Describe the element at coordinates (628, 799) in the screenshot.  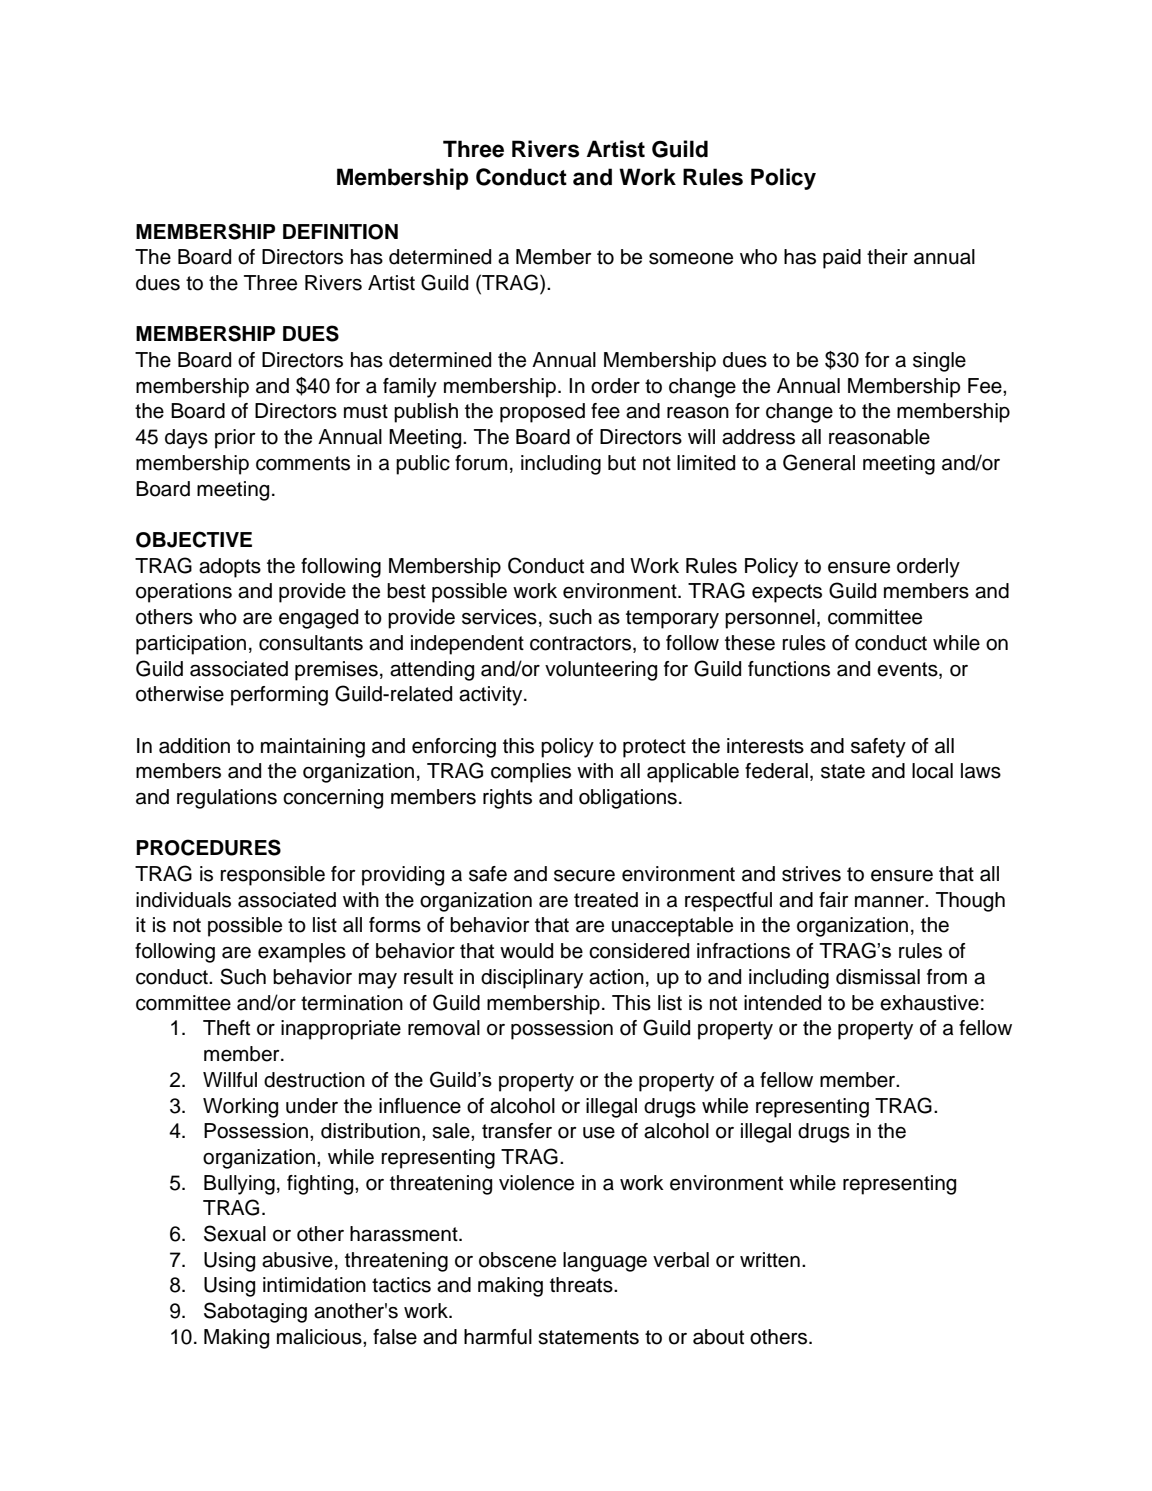
I see `obligations` at that location.
